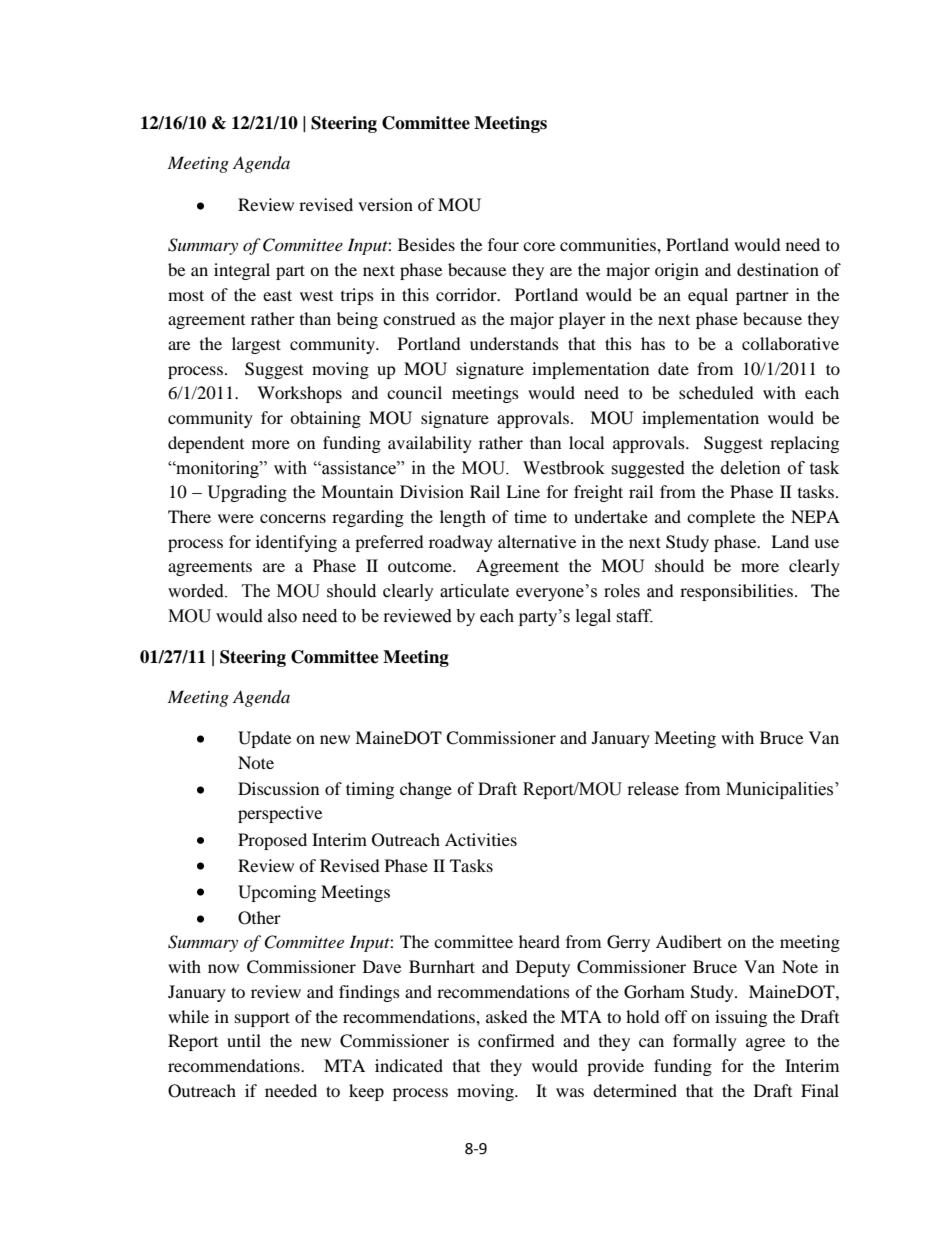 This screenshot has width=952, height=1233. What do you see at coordinates (721, 518) in the screenshot?
I see `complete` at bounding box center [721, 518].
